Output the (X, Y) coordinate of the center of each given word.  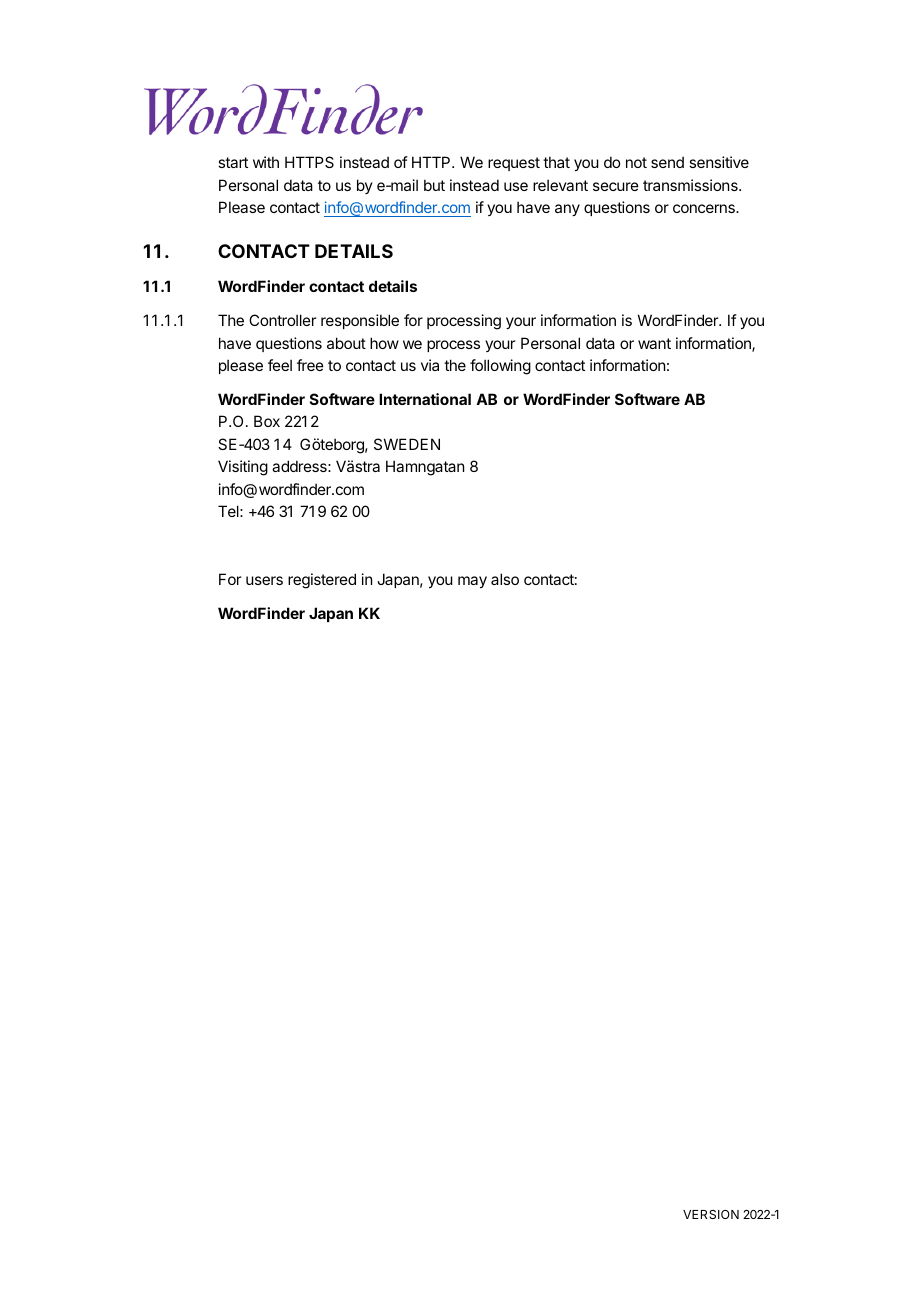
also (505, 579)
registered (322, 581)
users (264, 580)
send (667, 162)
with (266, 162)
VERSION (711, 1214)
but (434, 185)
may (472, 582)
